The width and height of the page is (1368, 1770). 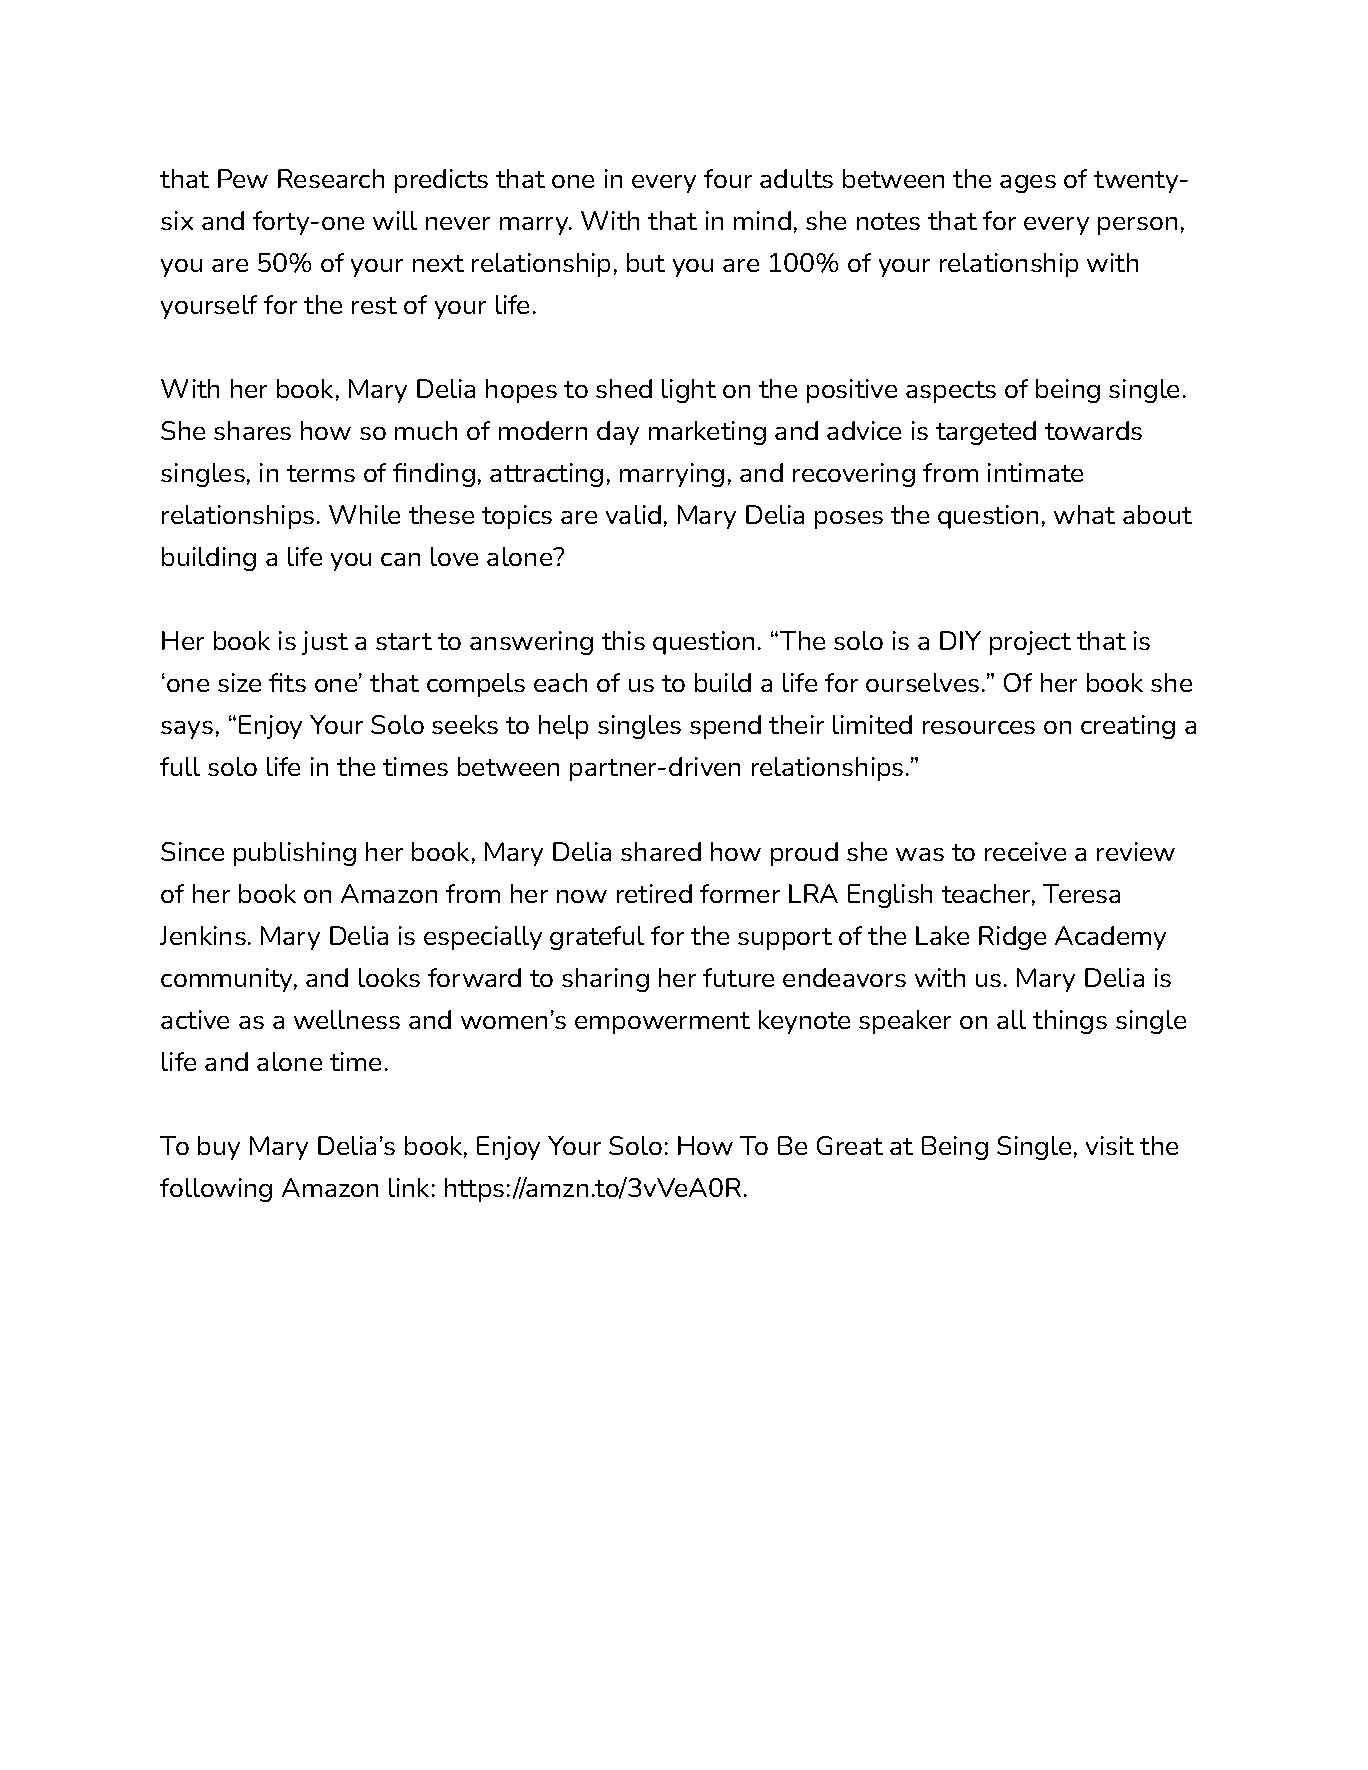 I want to click on shares, so click(x=252, y=430).
